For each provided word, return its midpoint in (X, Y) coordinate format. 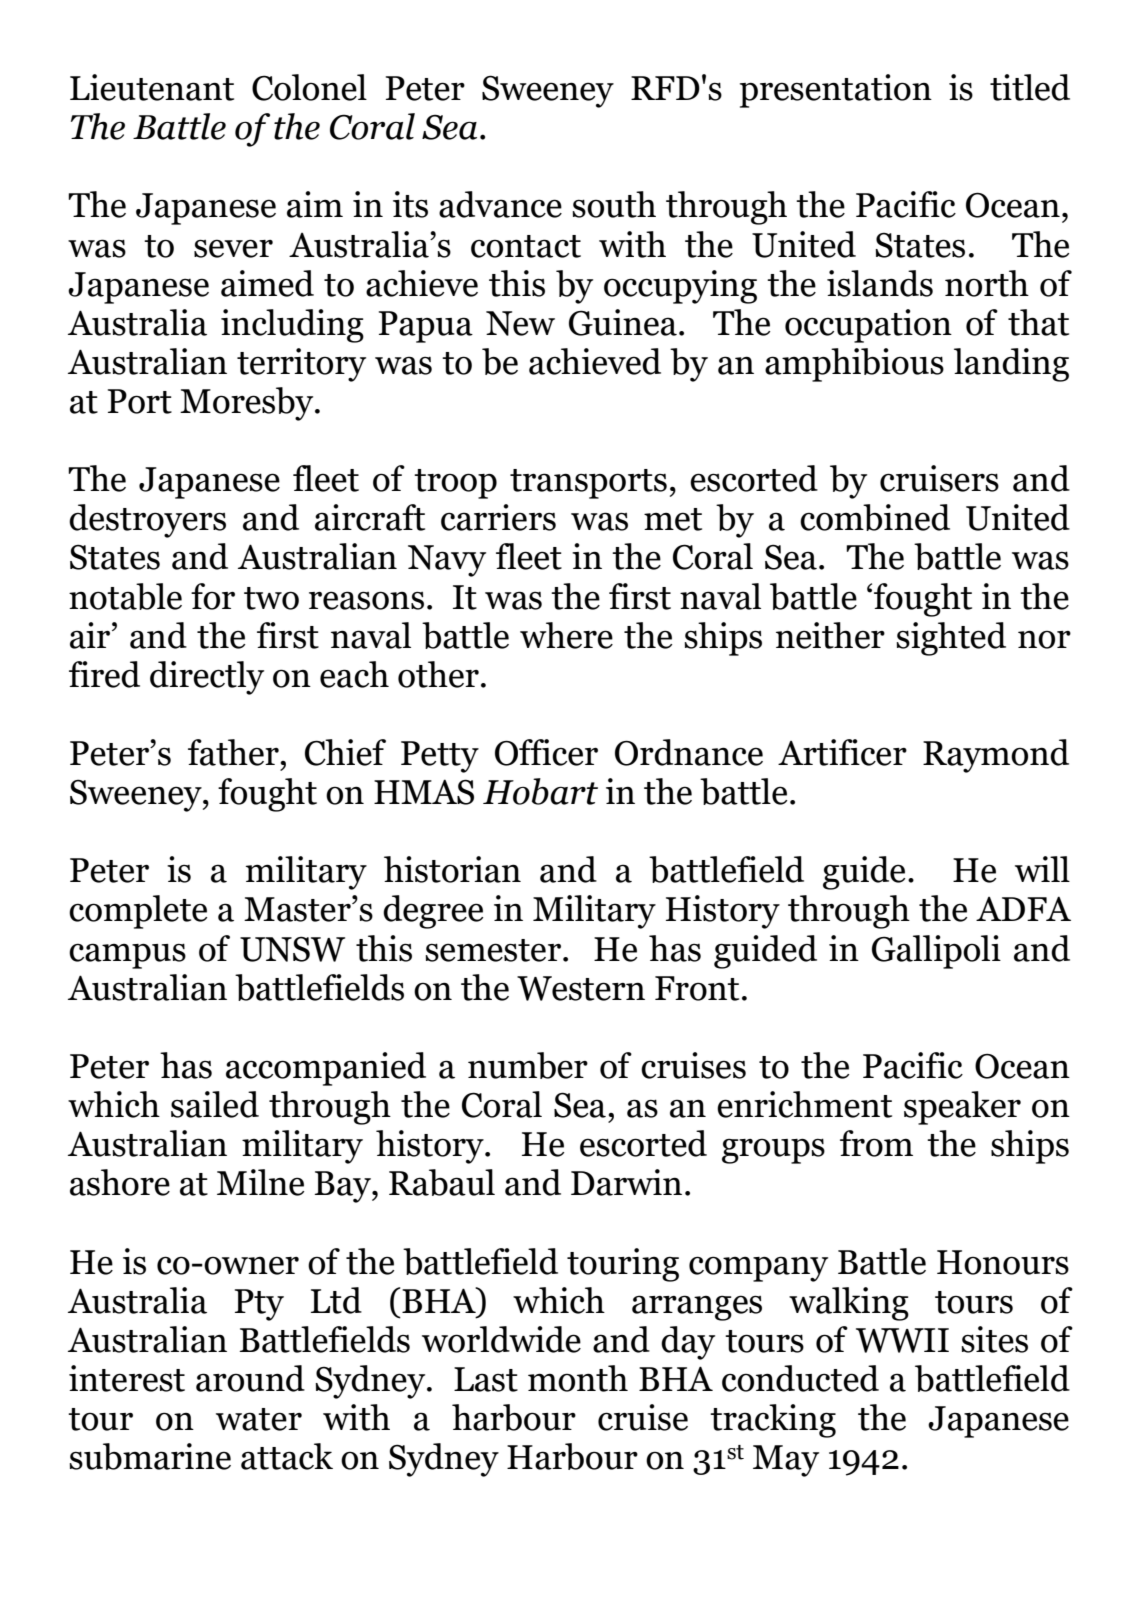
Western (581, 988)
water (259, 1419)
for (213, 596)
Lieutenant (152, 87)
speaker (962, 1108)
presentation (836, 91)
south (614, 204)
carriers (498, 517)
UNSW (292, 949)
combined (875, 517)
